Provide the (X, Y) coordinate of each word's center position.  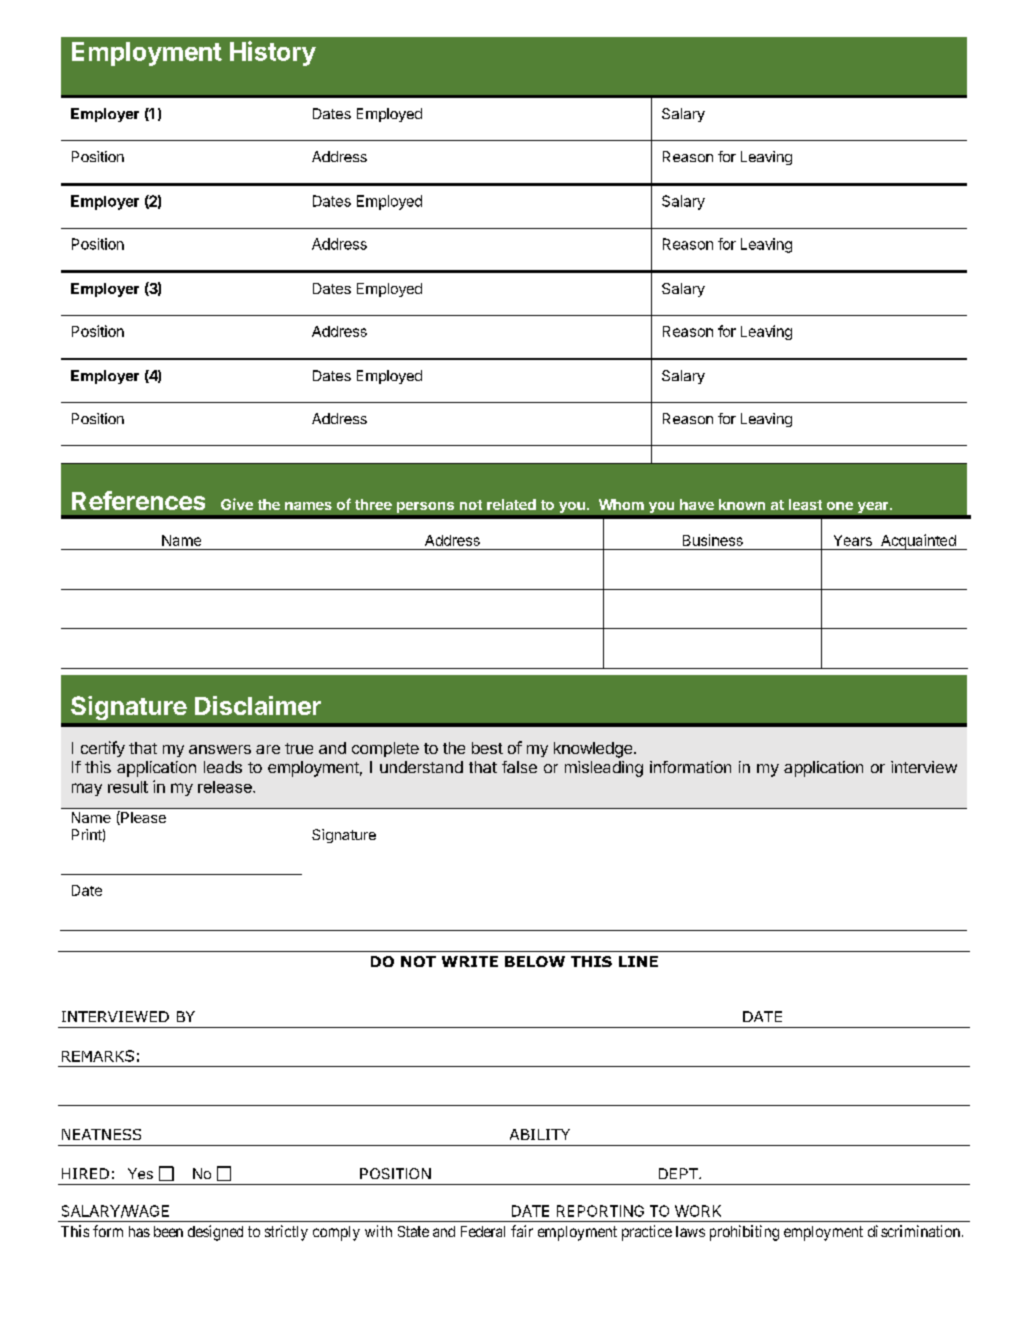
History (273, 53)
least (805, 504)
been (168, 1231)
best (487, 748)
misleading (604, 769)
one (840, 506)
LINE (638, 961)
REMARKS (98, 1056)
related (511, 504)
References (138, 500)
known (742, 504)
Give (237, 504)
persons (425, 507)
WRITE (470, 961)
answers (220, 749)
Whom (621, 504)
